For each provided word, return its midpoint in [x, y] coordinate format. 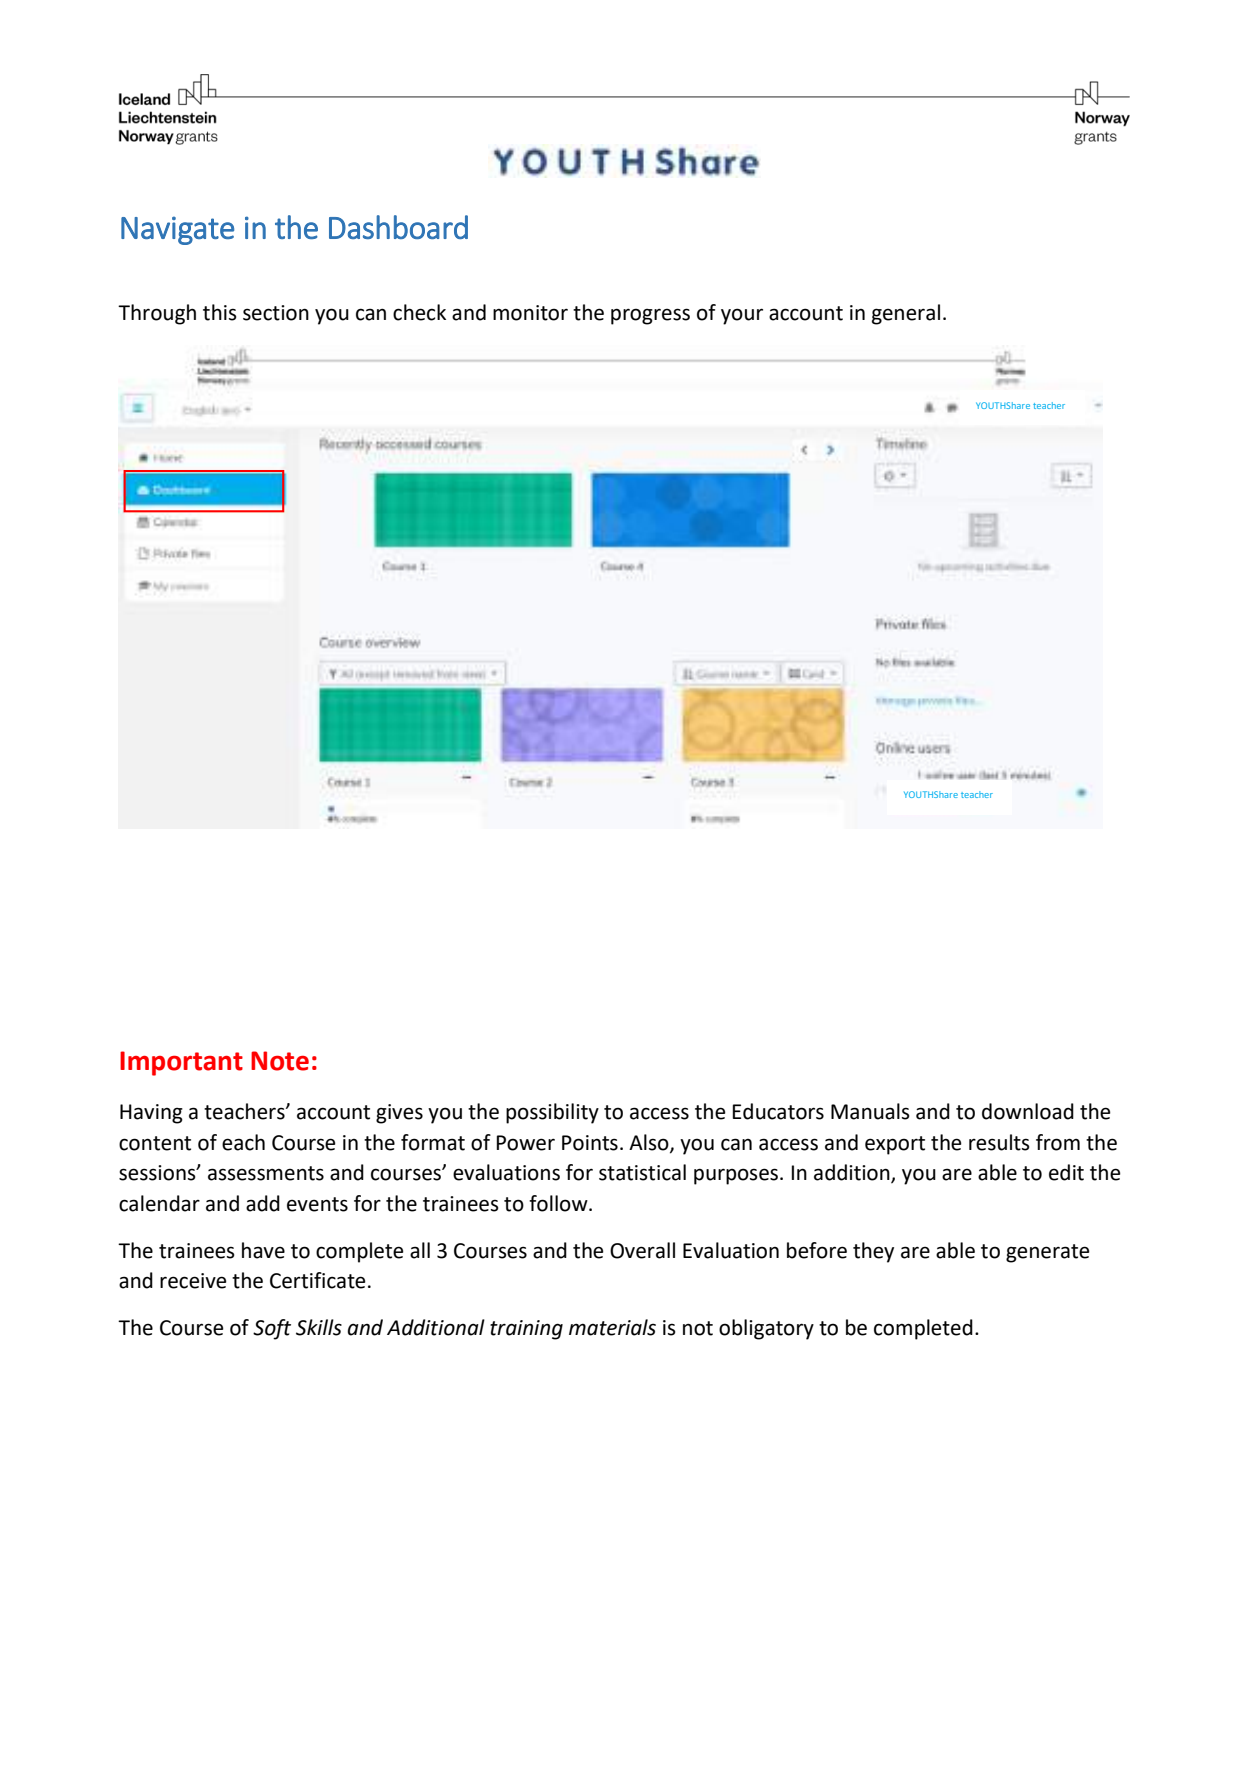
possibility [552, 1113]
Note [280, 1061]
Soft [272, 1329]
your [742, 316]
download [1028, 1111]
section [276, 313]
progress [650, 316]
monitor [530, 313]
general [906, 314]
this [220, 312]
